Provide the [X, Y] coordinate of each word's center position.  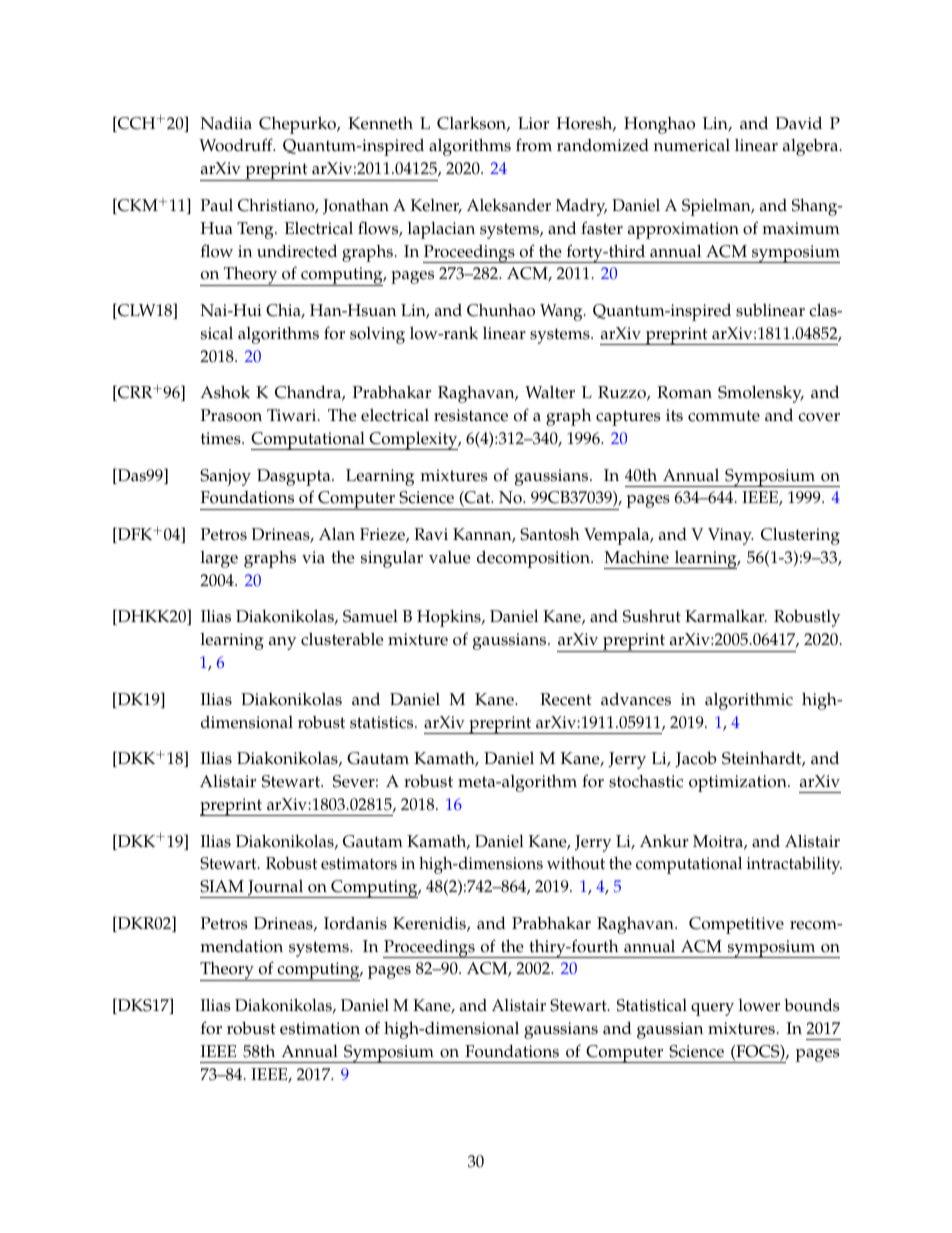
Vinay [730, 536]
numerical [692, 145]
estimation [320, 1028]
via [313, 557]
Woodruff [237, 145]
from [534, 145]
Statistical [652, 1005]
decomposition [534, 559]
